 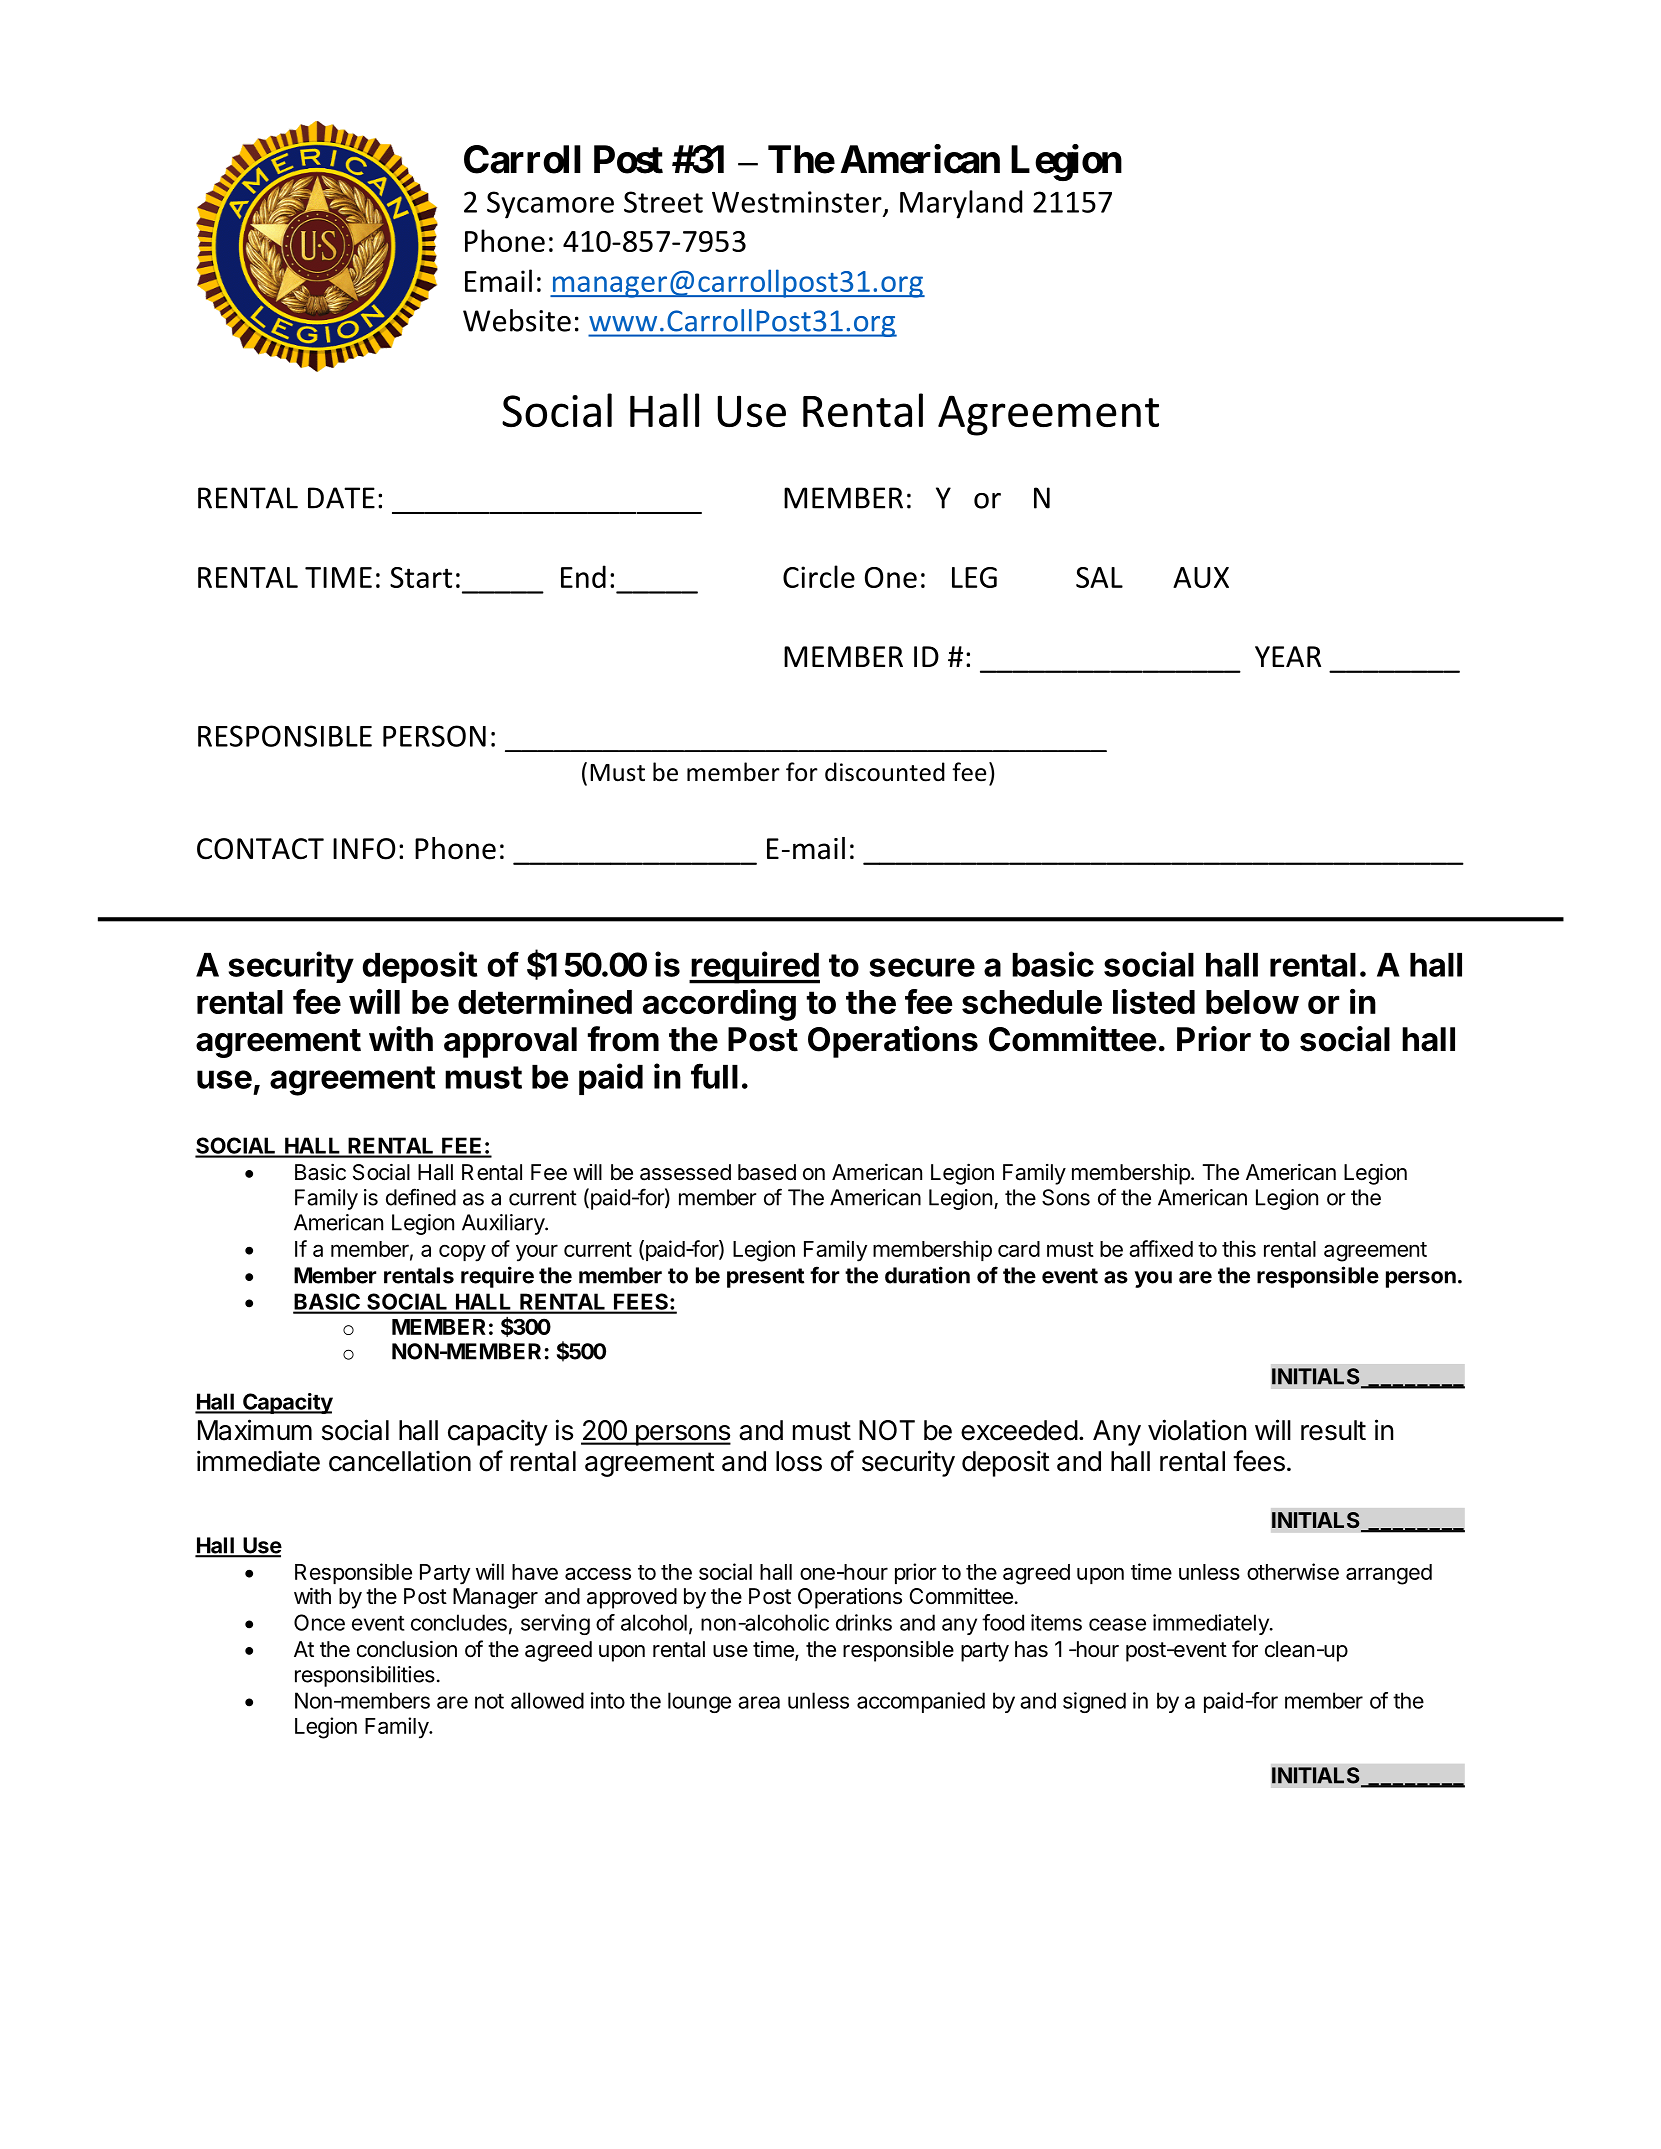 What do you see at coordinates (462, 1253) in the screenshot?
I see `copy` at bounding box center [462, 1253].
